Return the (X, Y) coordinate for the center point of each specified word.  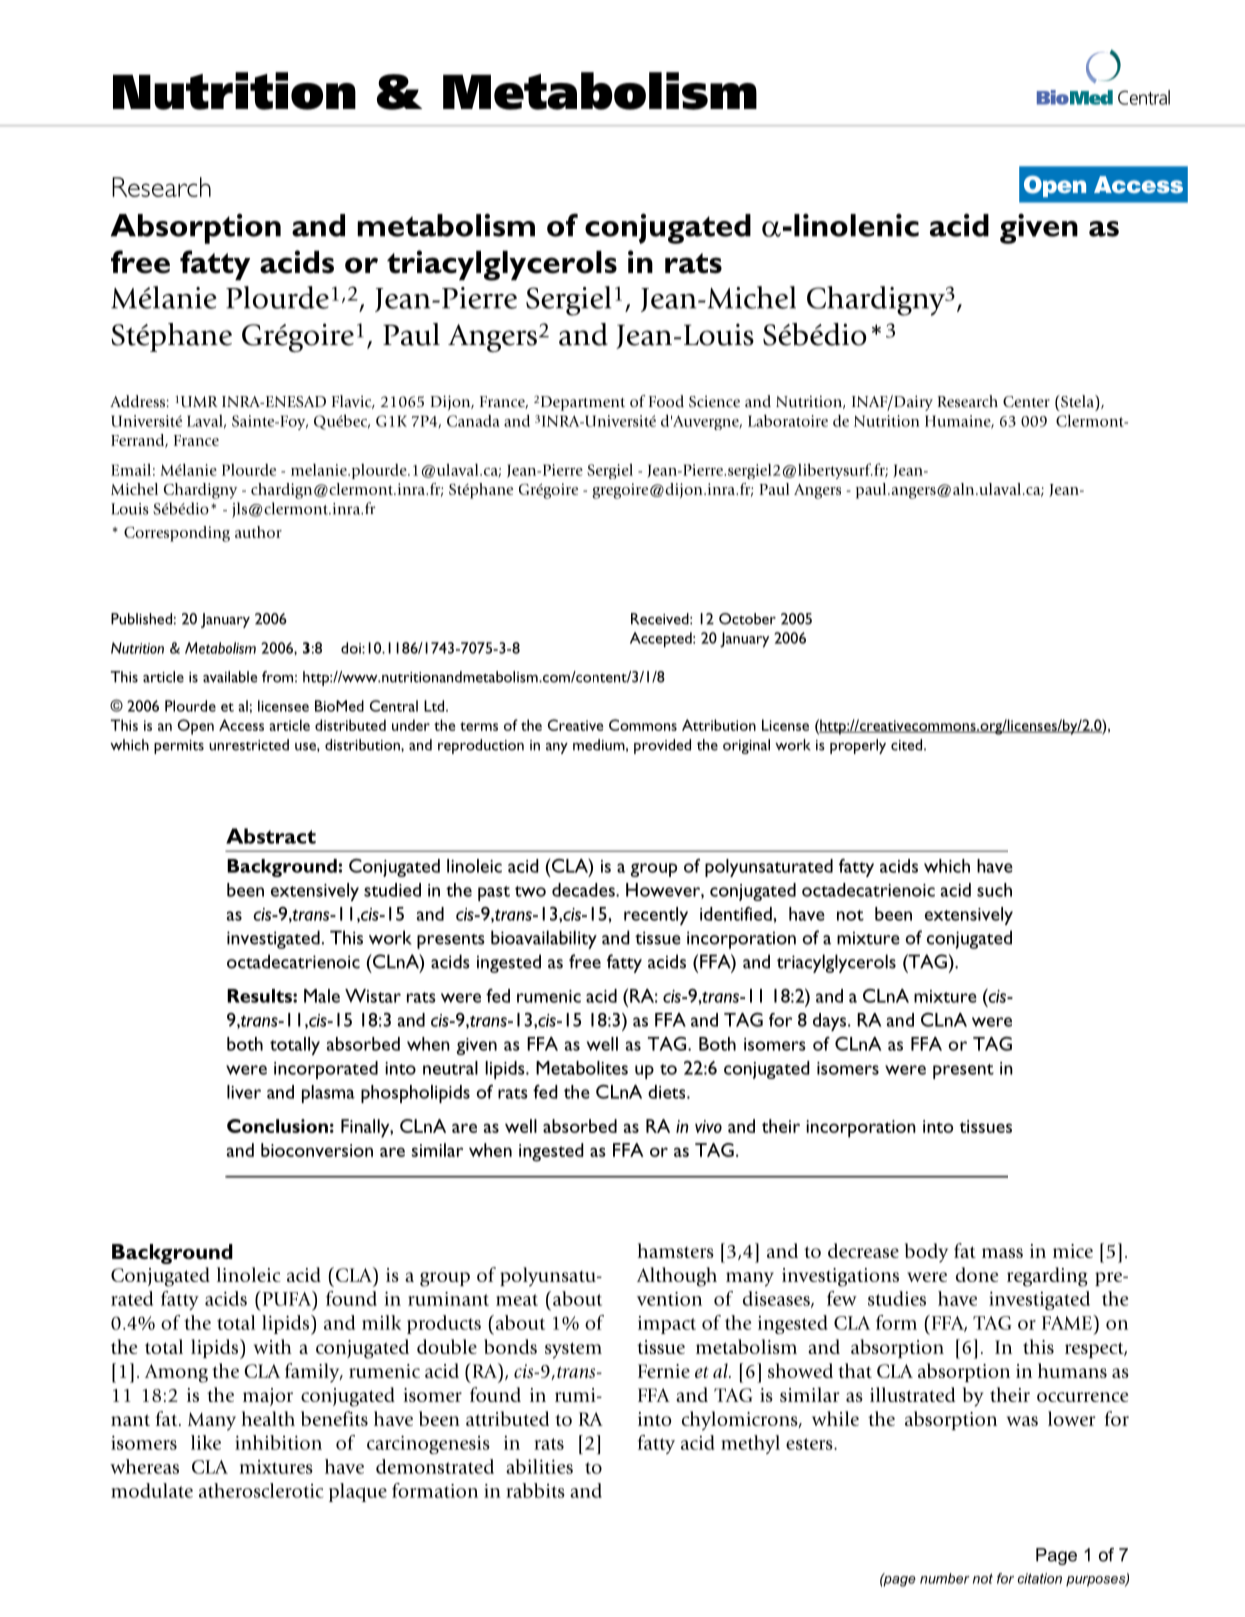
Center (1026, 402)
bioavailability (544, 939)
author (258, 532)
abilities (539, 1466)
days (831, 1022)
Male (322, 996)
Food (666, 401)
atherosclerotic (261, 1490)
